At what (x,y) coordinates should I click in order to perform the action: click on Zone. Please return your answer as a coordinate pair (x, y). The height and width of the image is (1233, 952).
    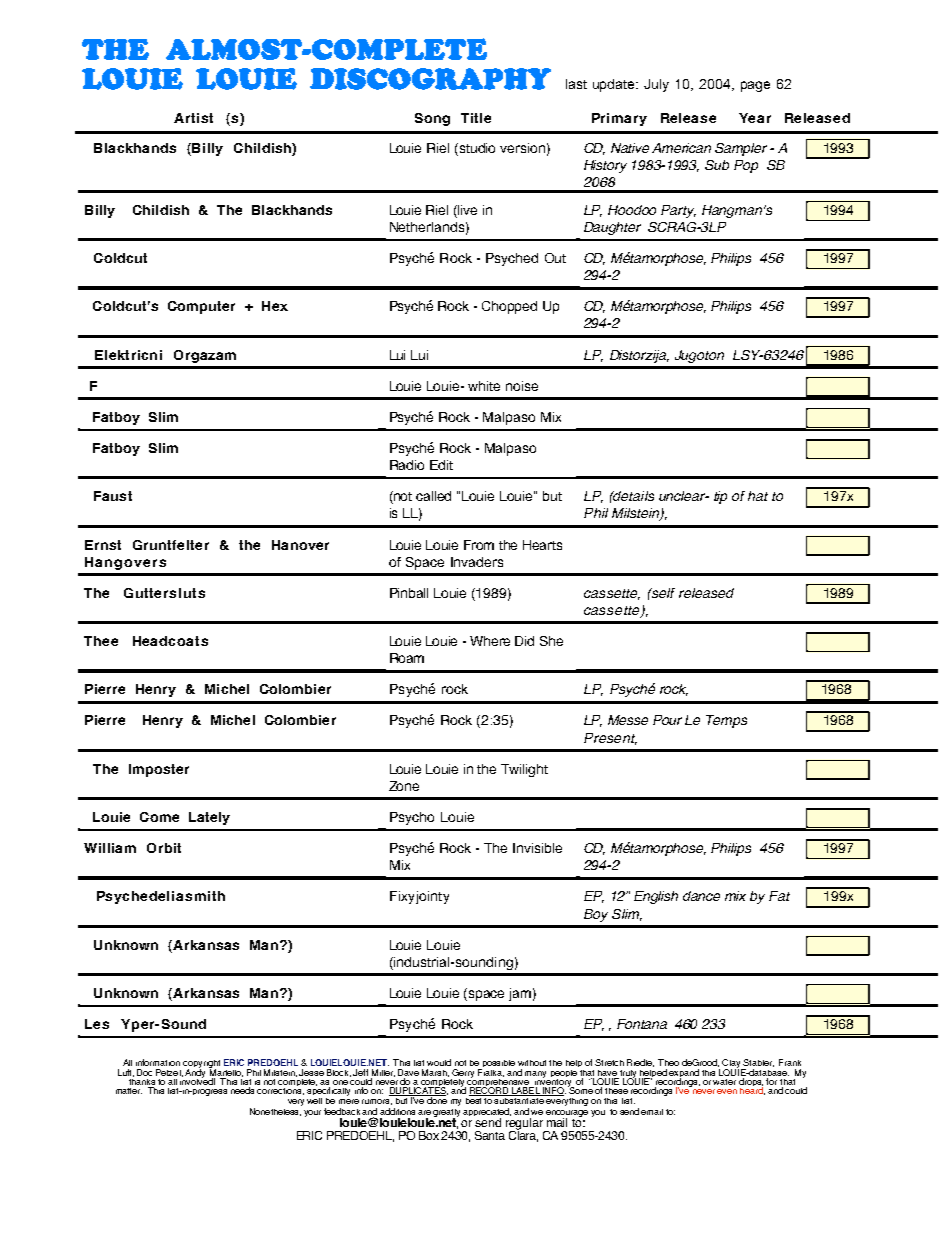
    Looking at the image, I should click on (404, 786).
